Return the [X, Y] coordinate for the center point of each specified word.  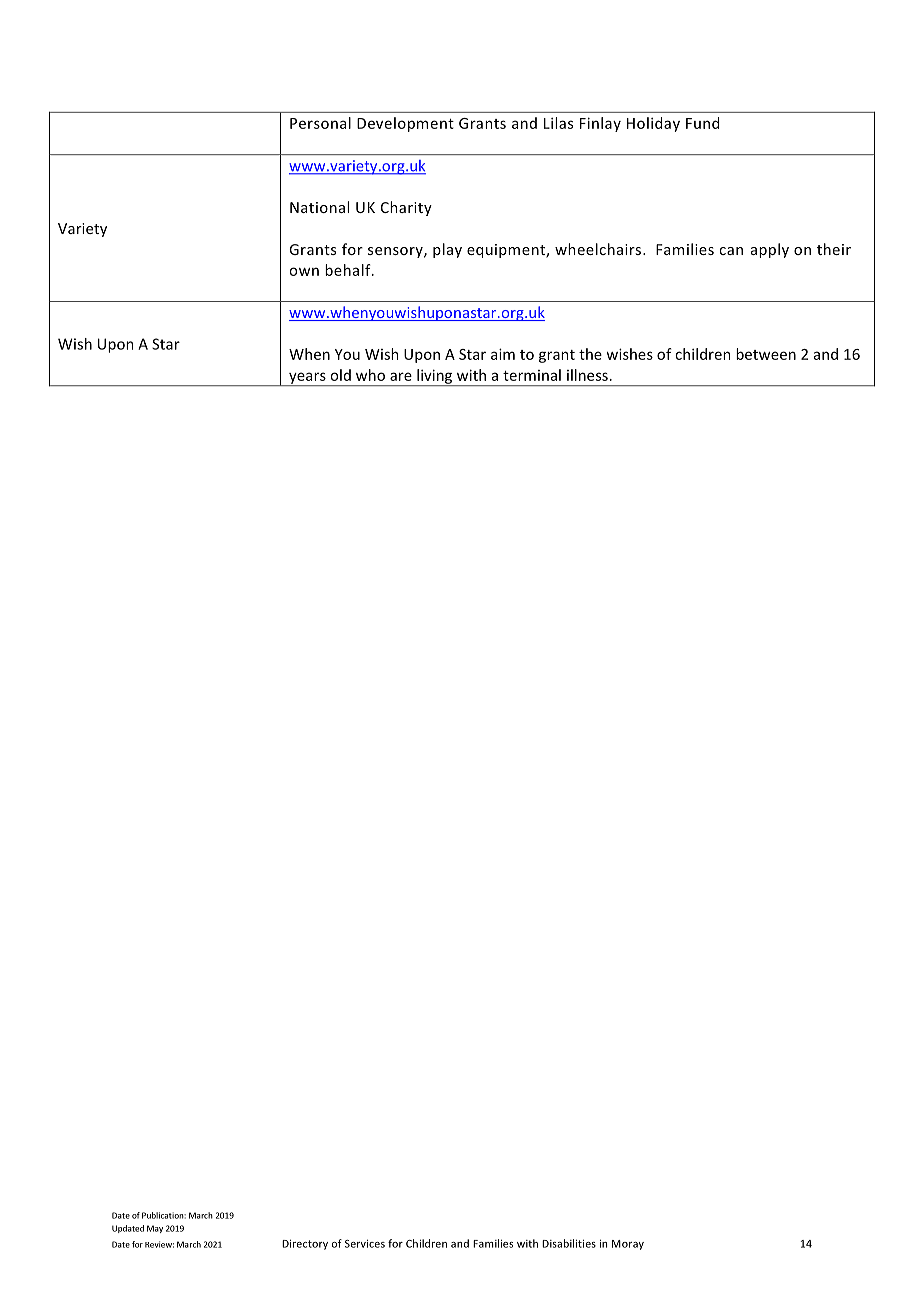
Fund [702, 123]
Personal [320, 123]
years [307, 379]
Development [405, 124]
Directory [305, 1244]
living [435, 377]
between [766, 354]
